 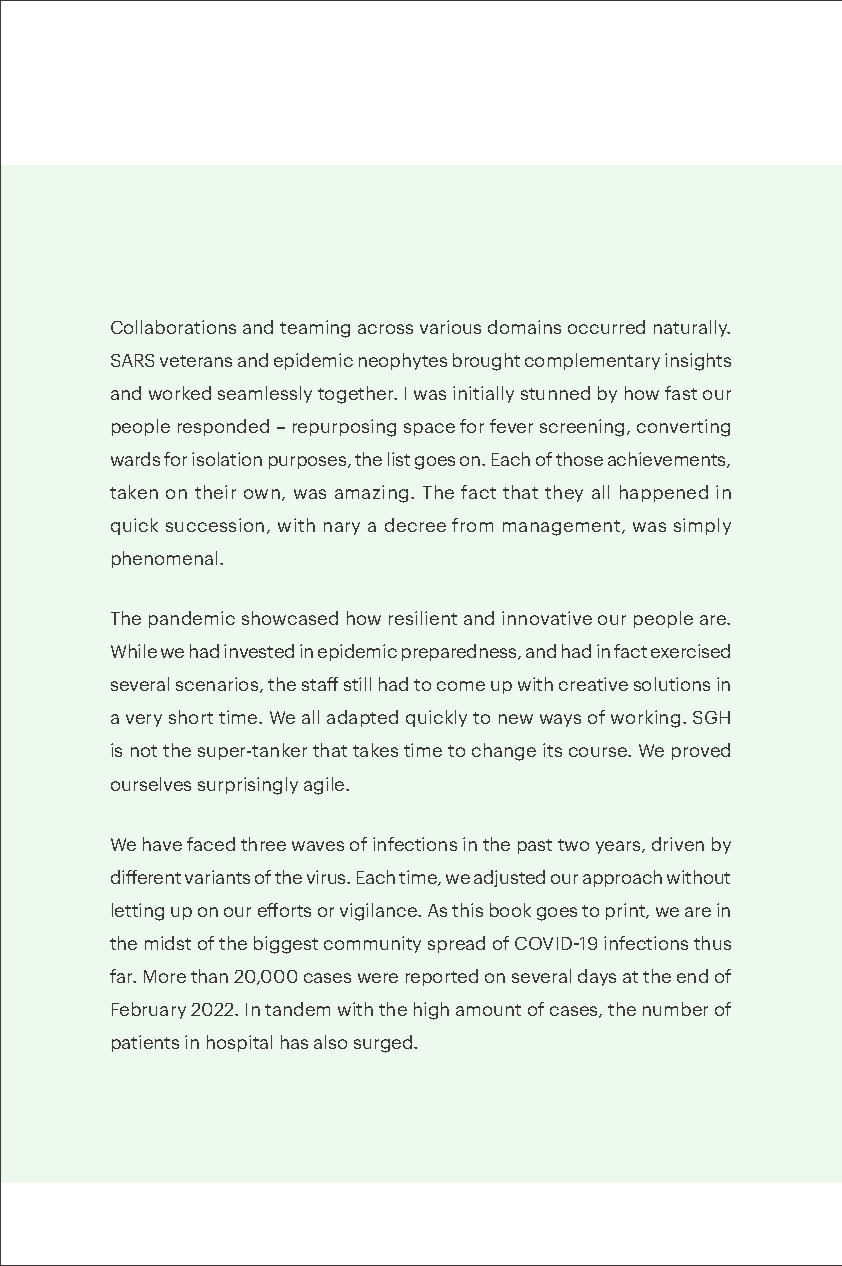 What do you see at coordinates (151, 784) in the page?
I see `ourselves` at bounding box center [151, 784].
